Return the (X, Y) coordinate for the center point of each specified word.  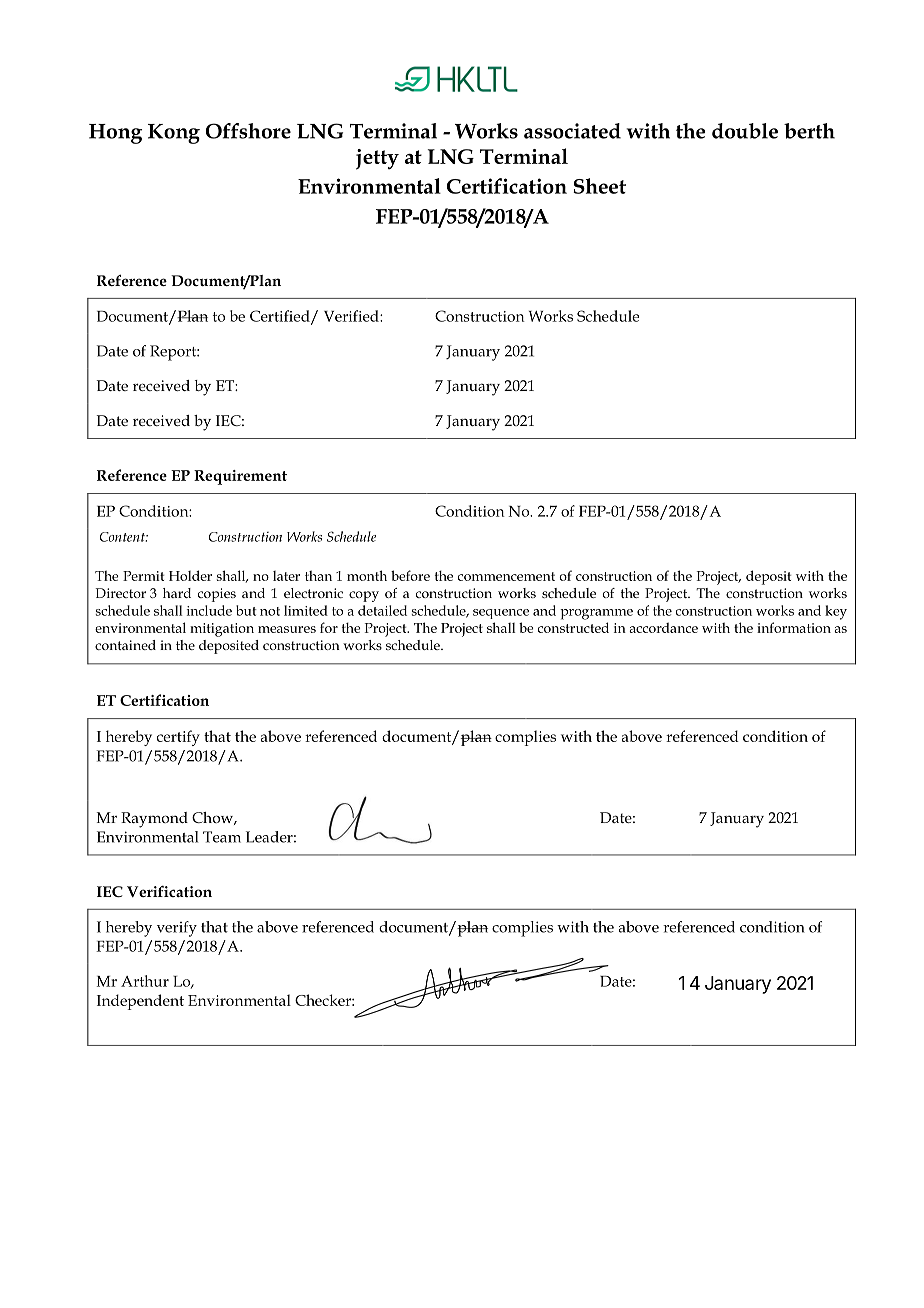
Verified (352, 316)
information (794, 627)
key (836, 612)
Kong (174, 134)
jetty (377, 159)
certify (178, 738)
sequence (501, 614)
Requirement (240, 477)
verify (177, 929)
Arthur (145, 981)
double (745, 131)
